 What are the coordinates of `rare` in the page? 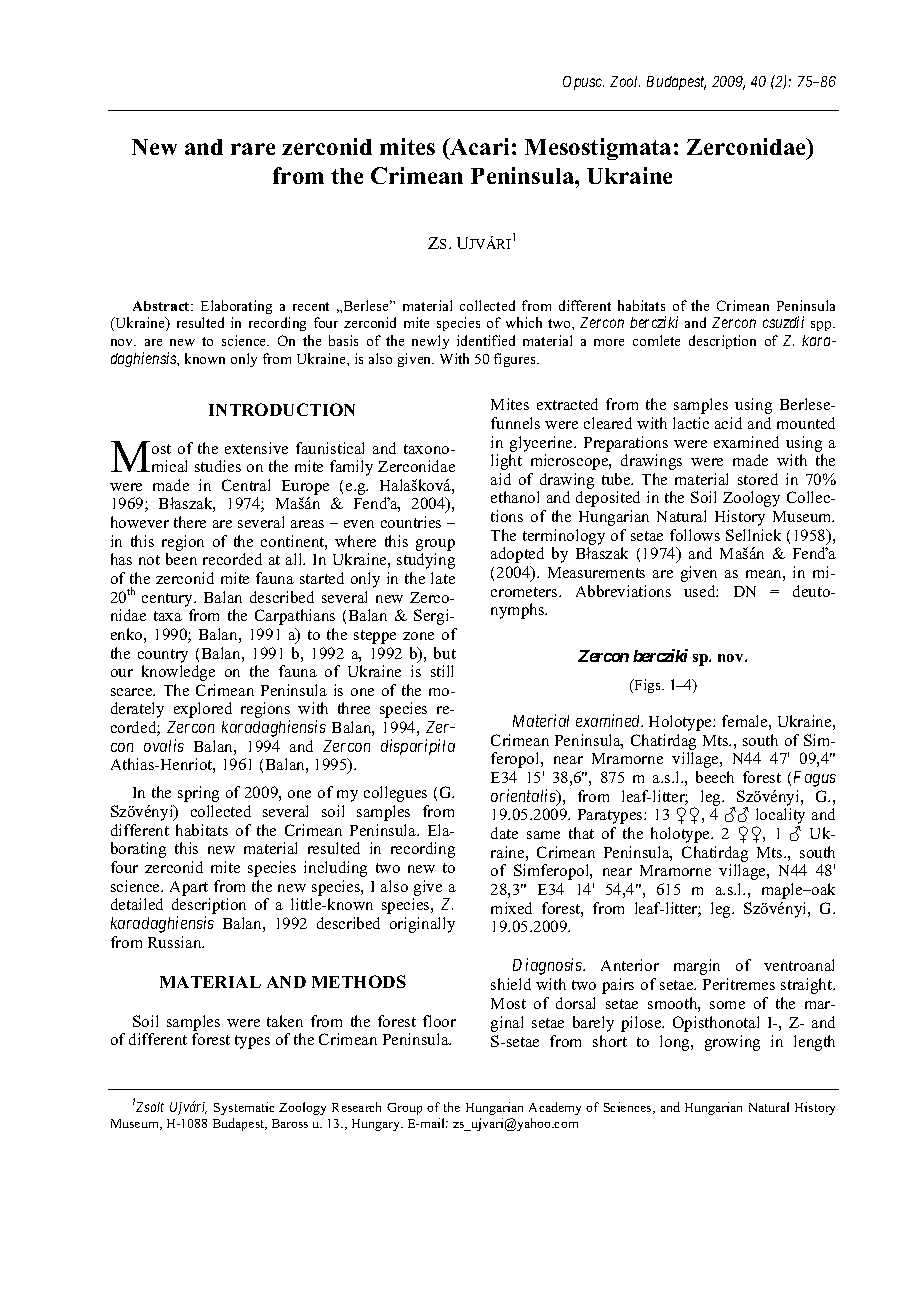 It's located at (253, 149).
